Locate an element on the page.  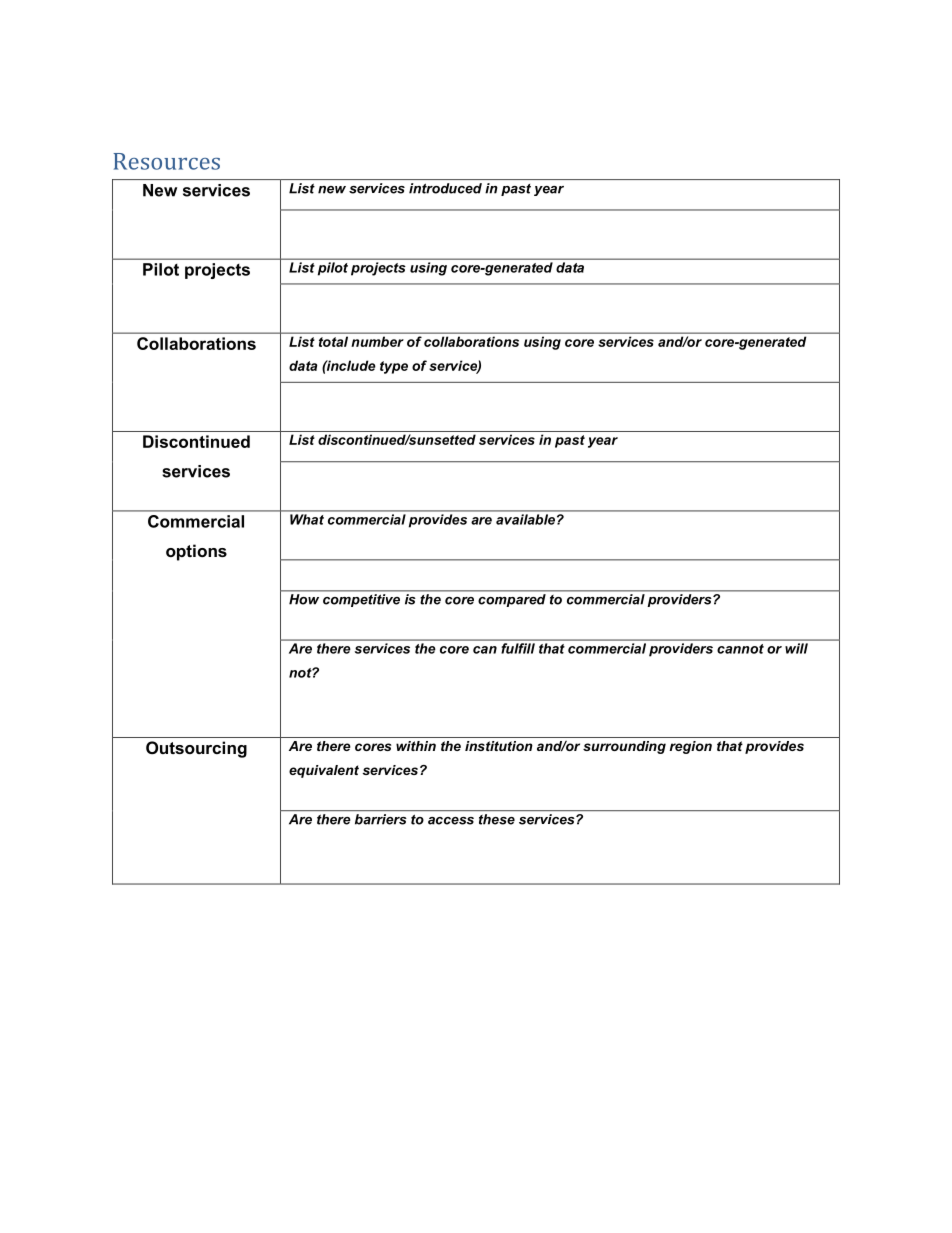
equivalent is located at coordinates (324, 771).
